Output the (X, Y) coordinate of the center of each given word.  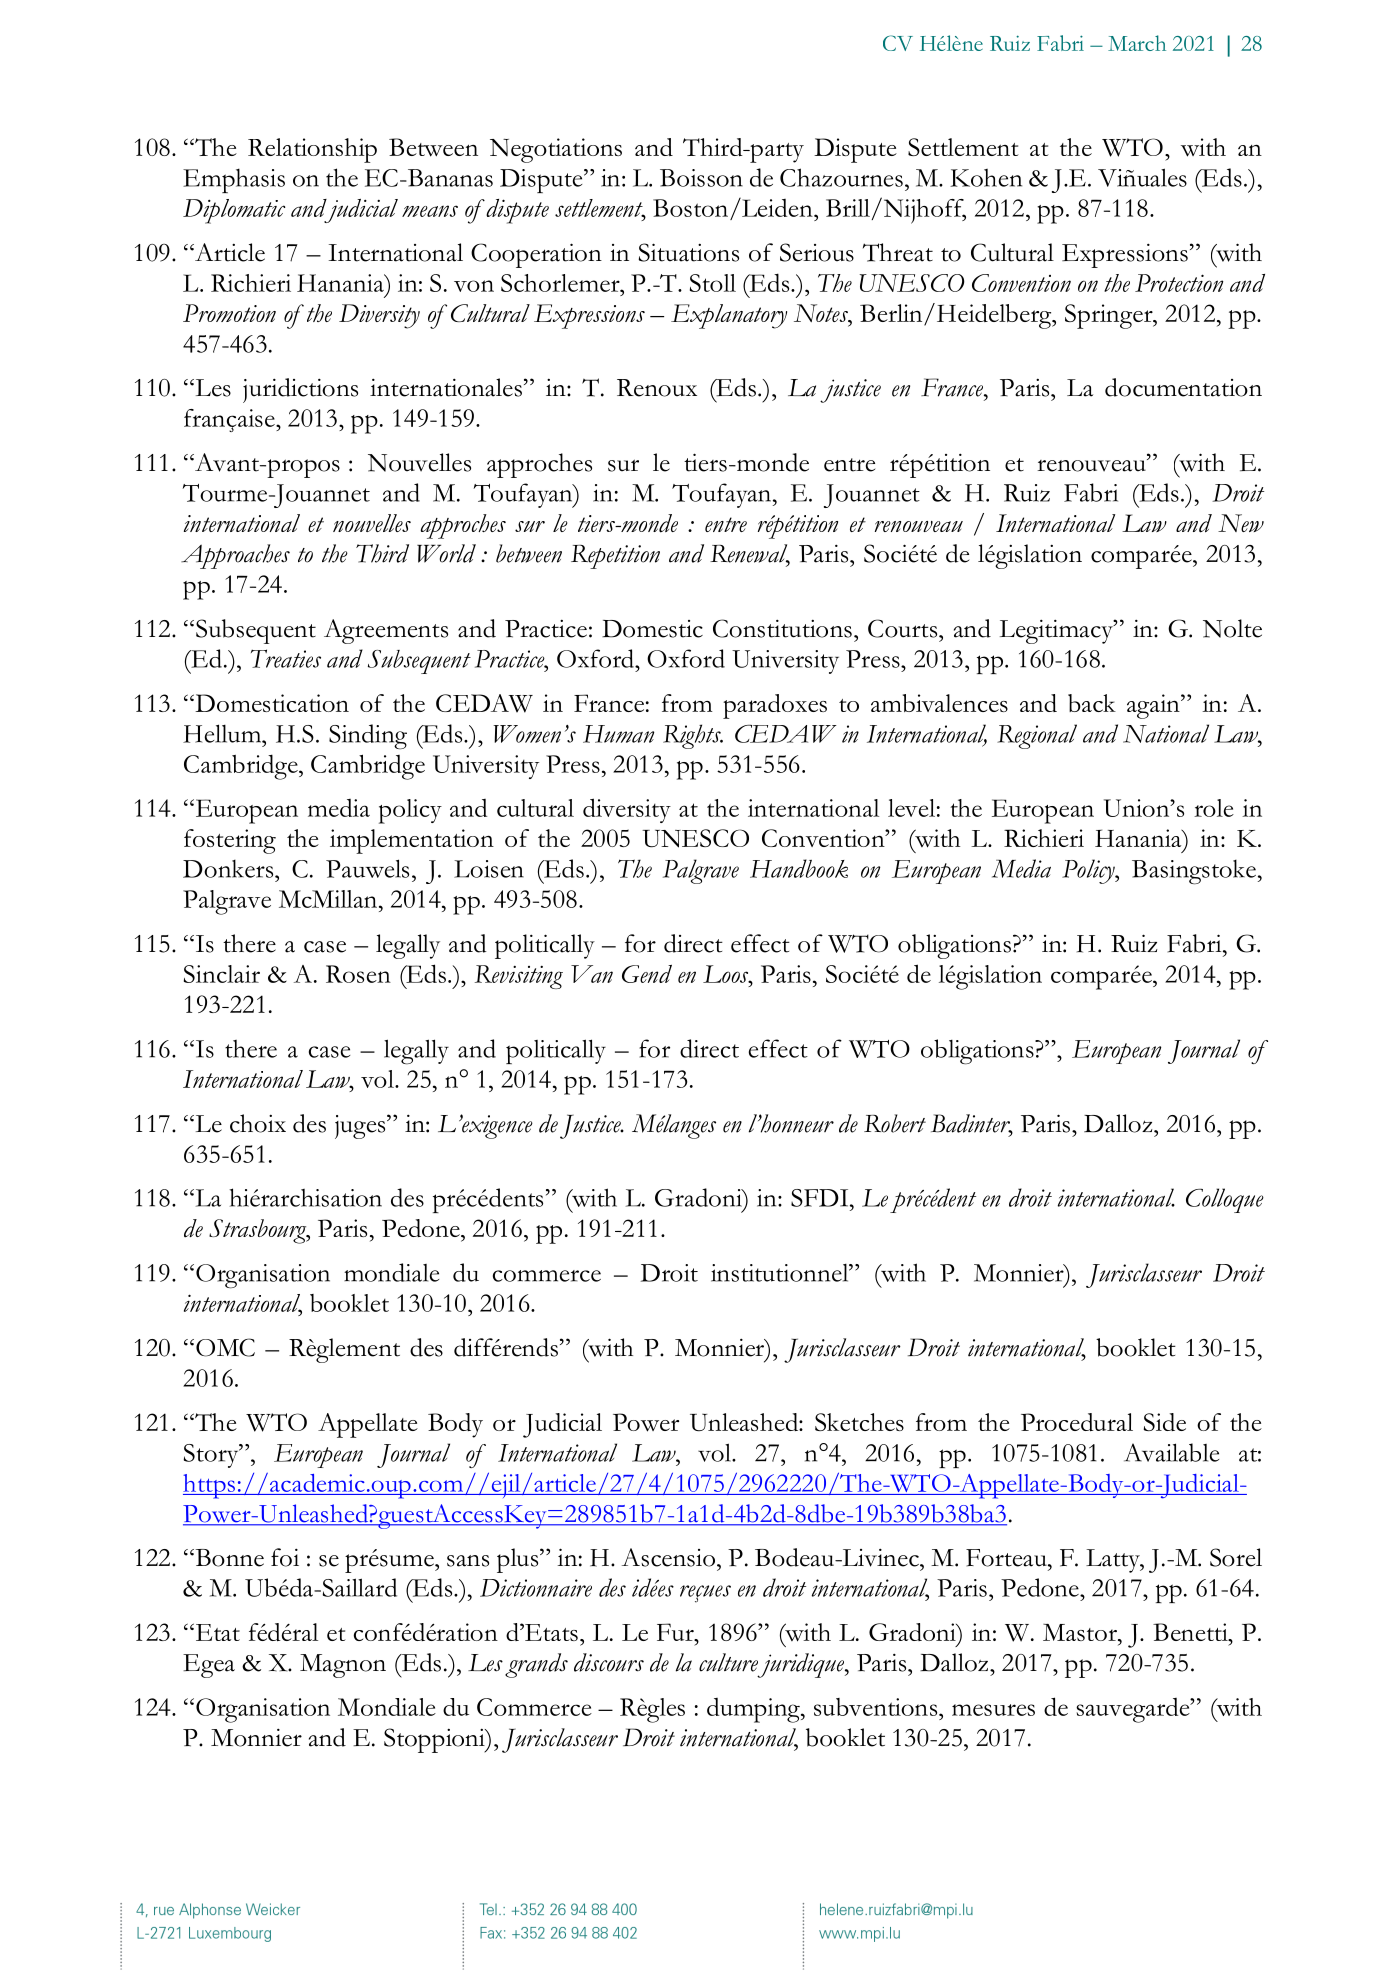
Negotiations (556, 150)
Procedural (1077, 1422)
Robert (895, 1123)
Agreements (386, 631)
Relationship (312, 150)
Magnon (343, 1666)
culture (728, 1662)
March (1137, 43)
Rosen (358, 974)
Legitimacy (1057, 631)
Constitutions (782, 628)
